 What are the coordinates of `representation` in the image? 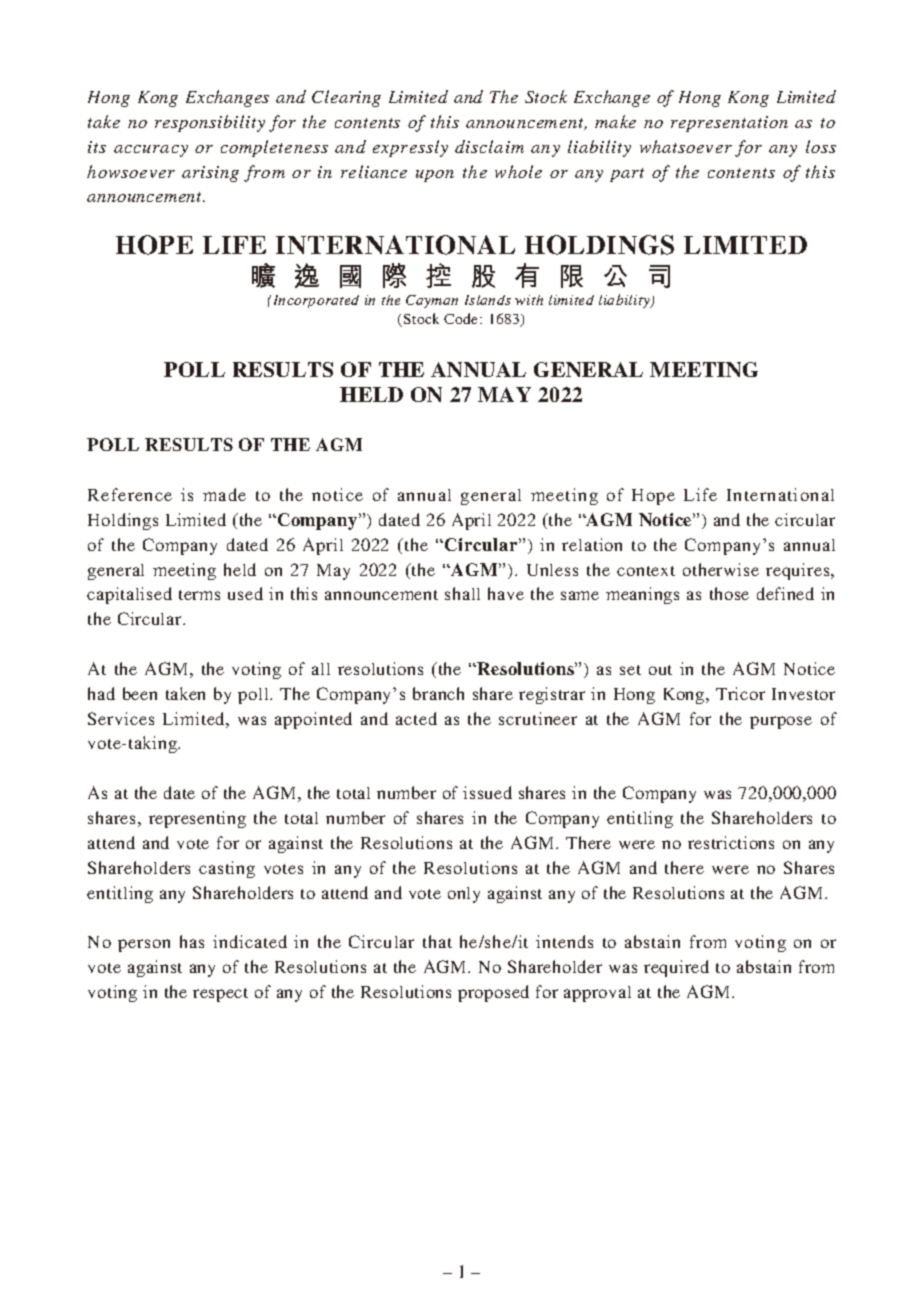 It's located at (729, 124).
